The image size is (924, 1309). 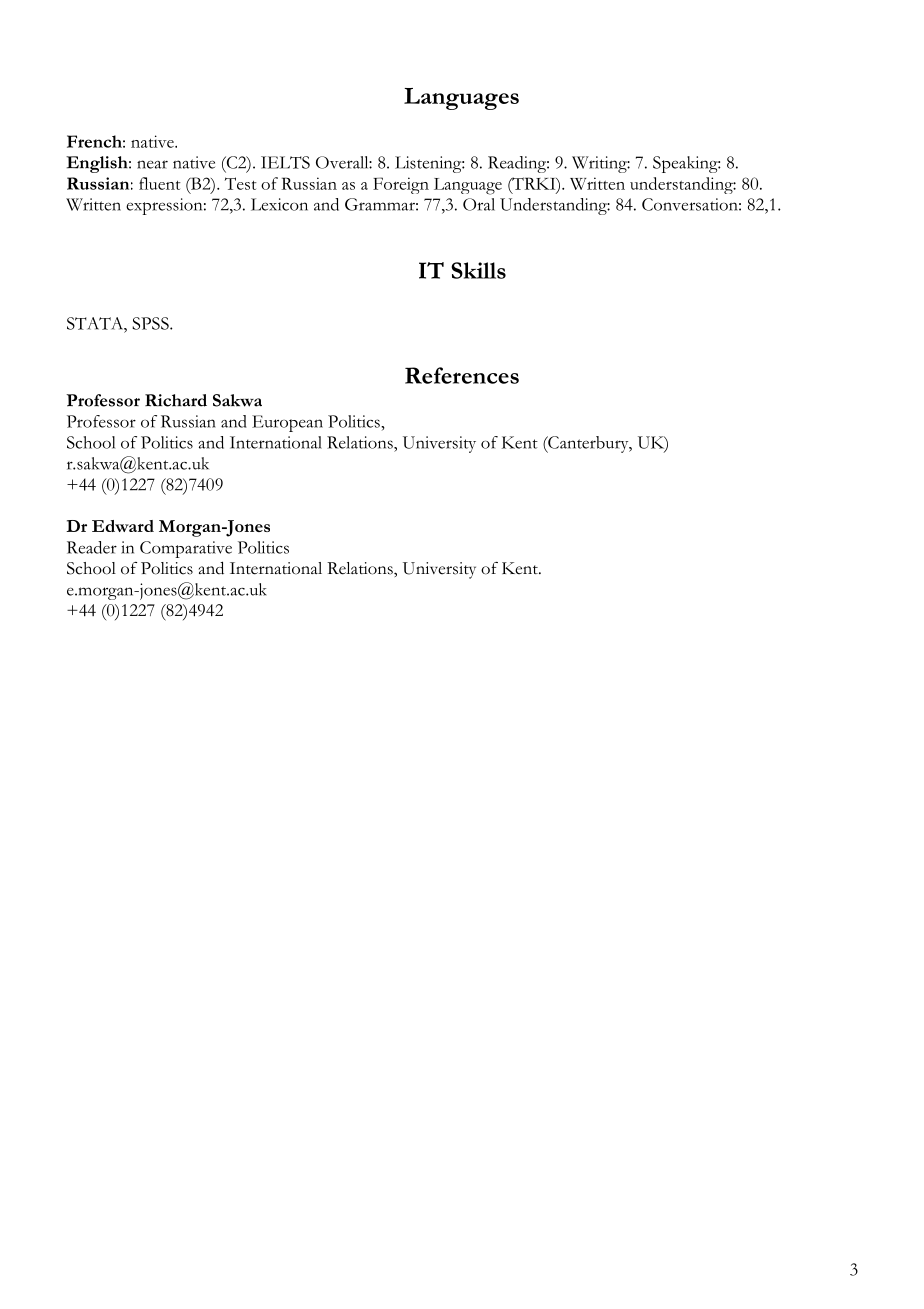 What do you see at coordinates (186, 549) in the page?
I see `Comparative` at bounding box center [186, 549].
